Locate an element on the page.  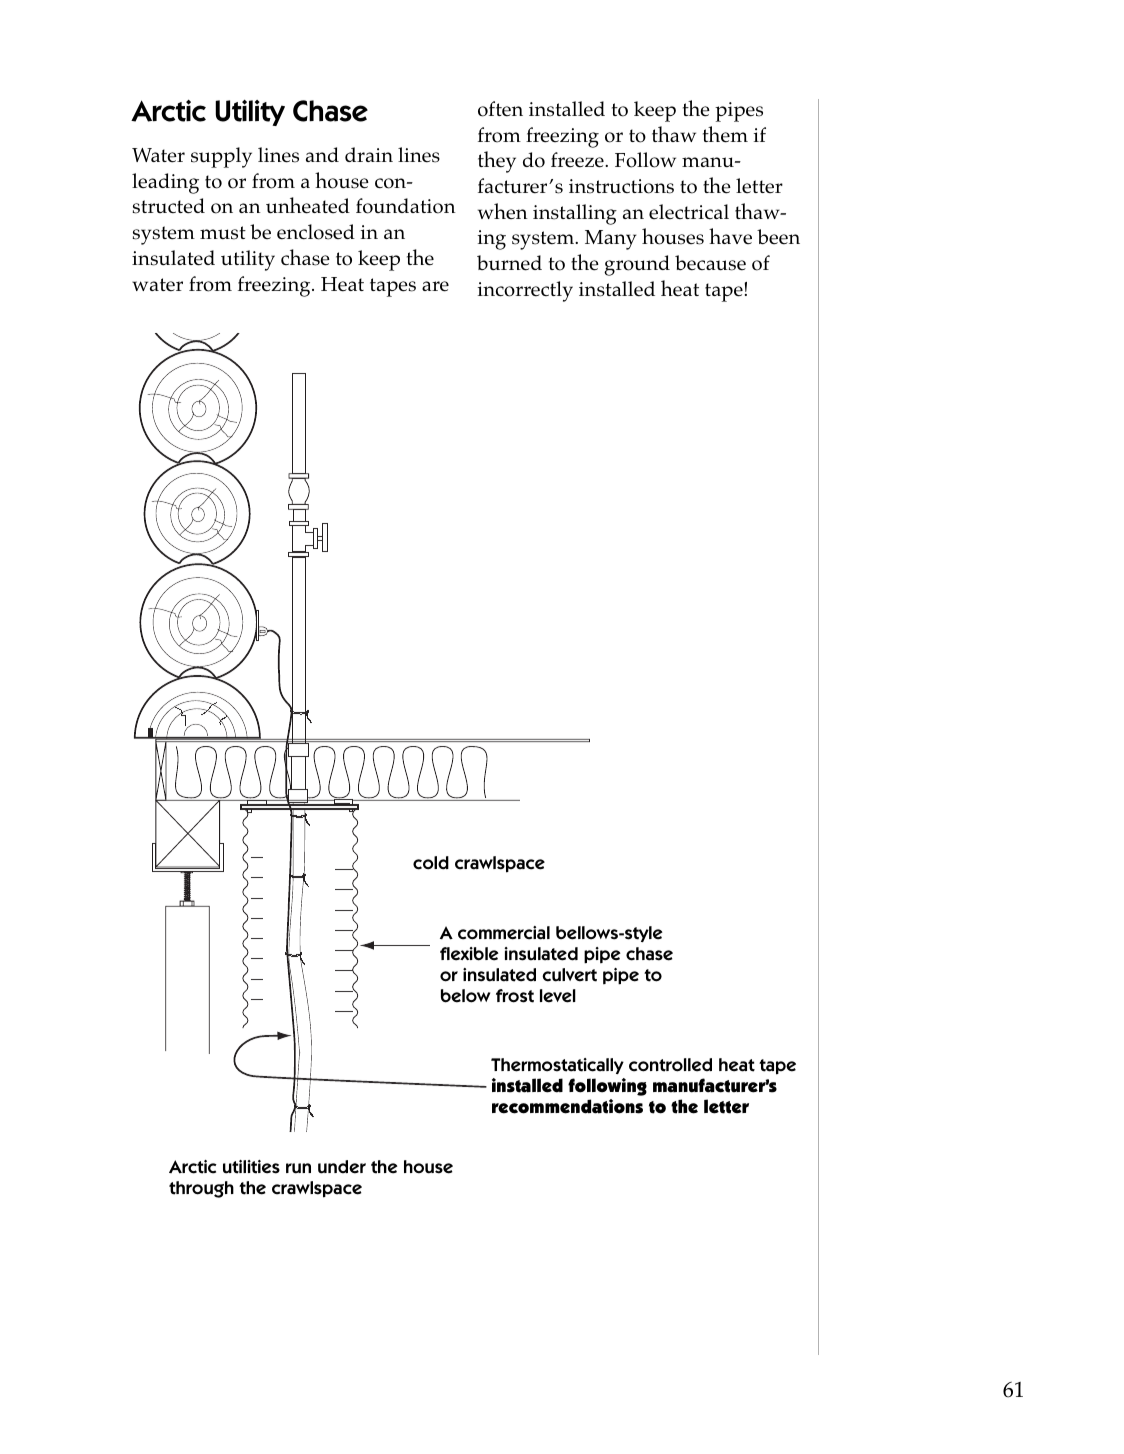
ground is located at coordinates (637, 265).
